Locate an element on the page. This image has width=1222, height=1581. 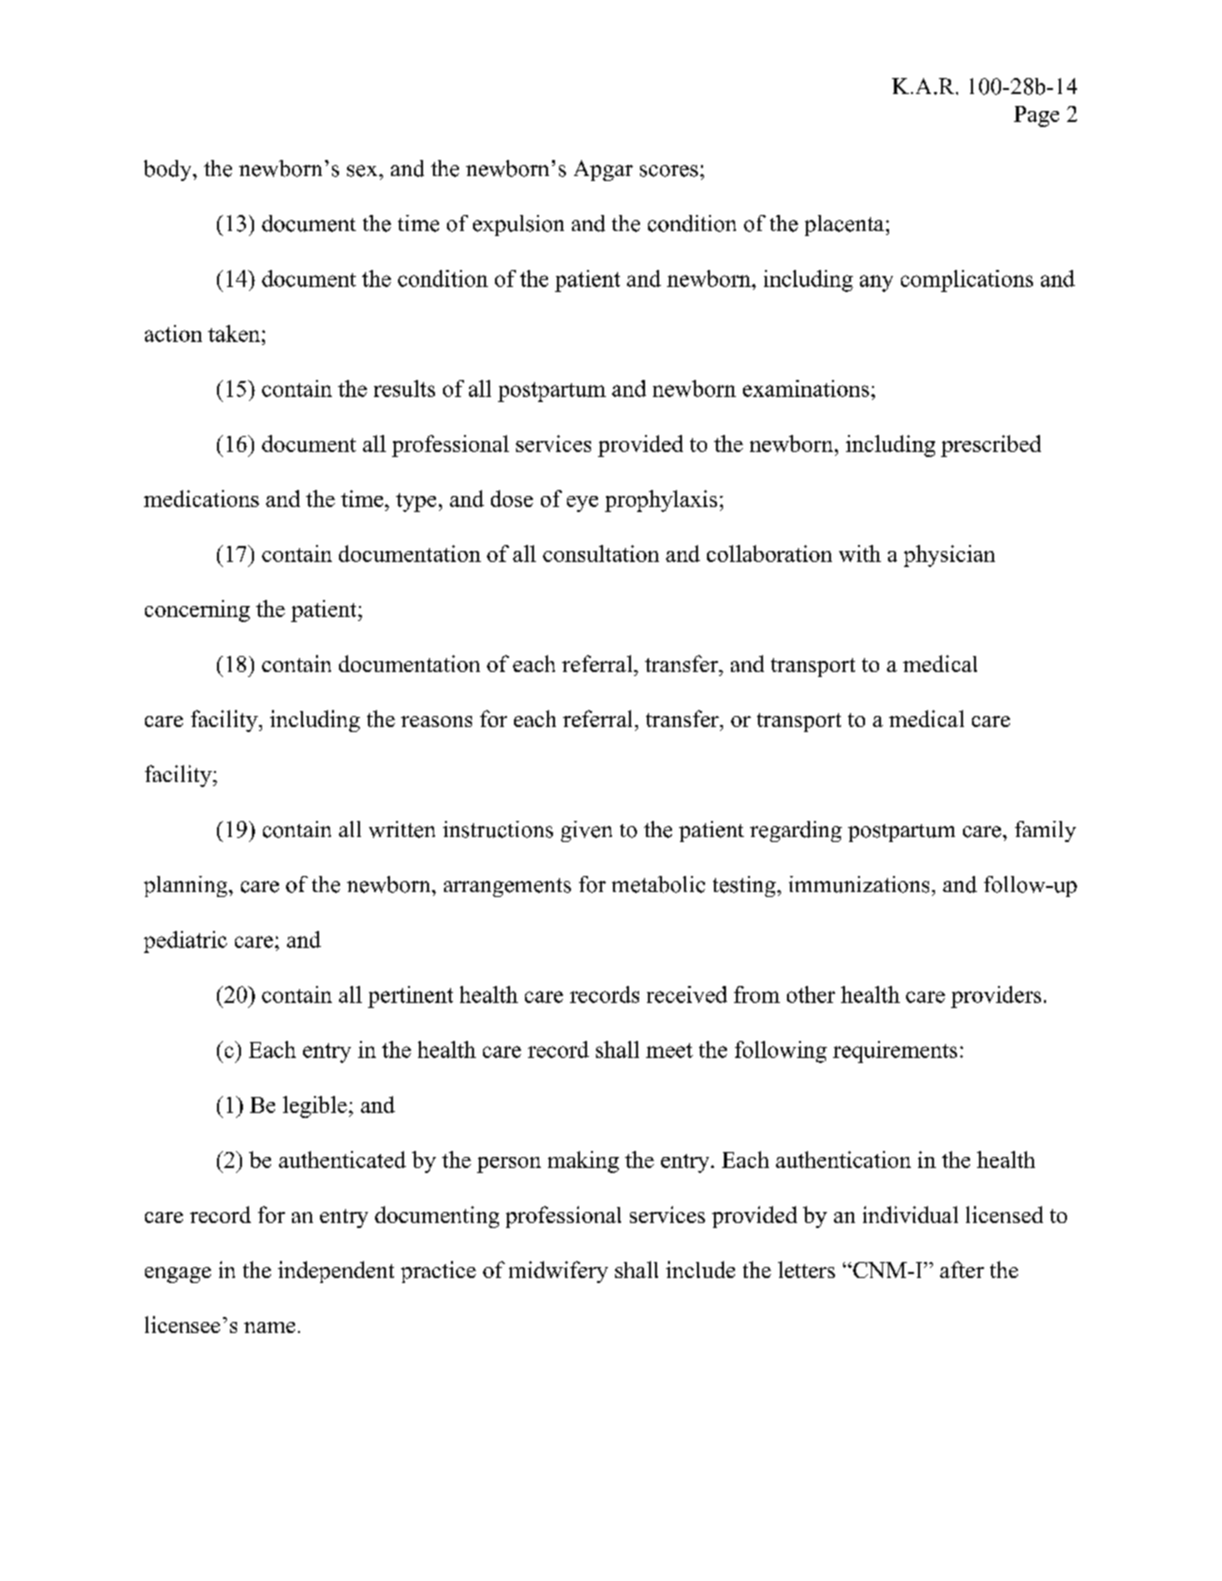
sex is located at coordinates (363, 171).
